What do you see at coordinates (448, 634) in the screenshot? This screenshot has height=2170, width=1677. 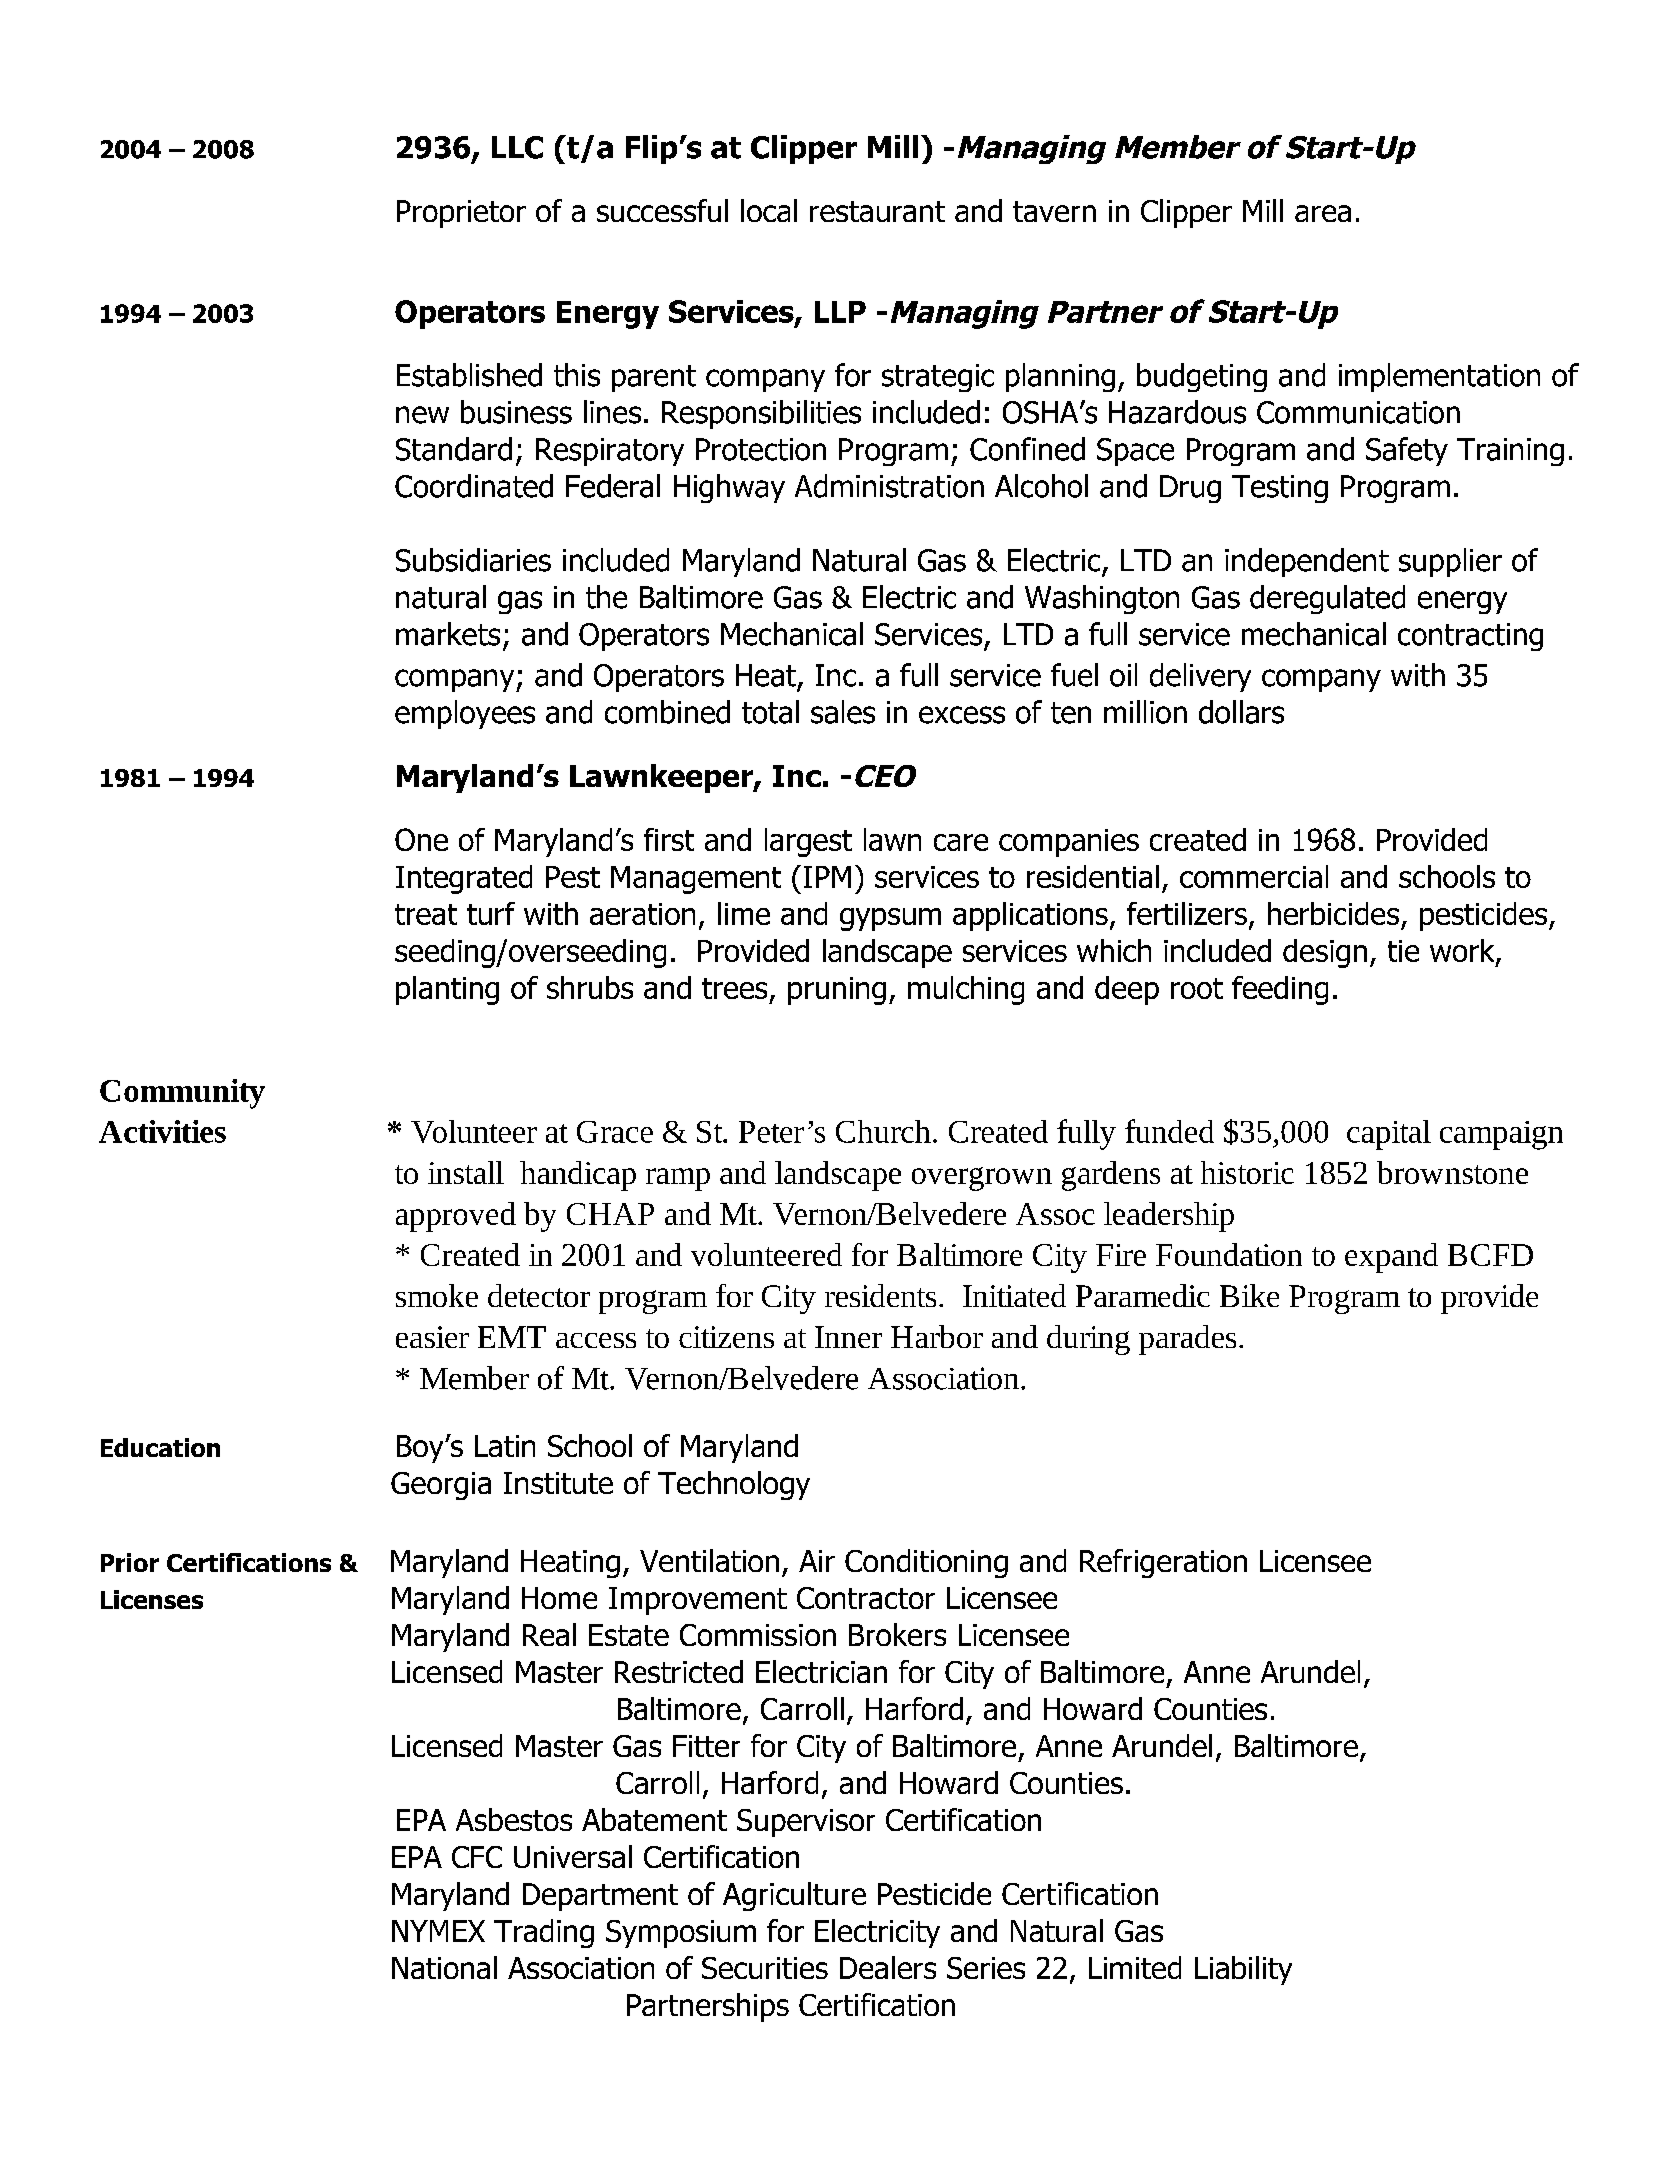 I see `markets` at bounding box center [448, 634].
